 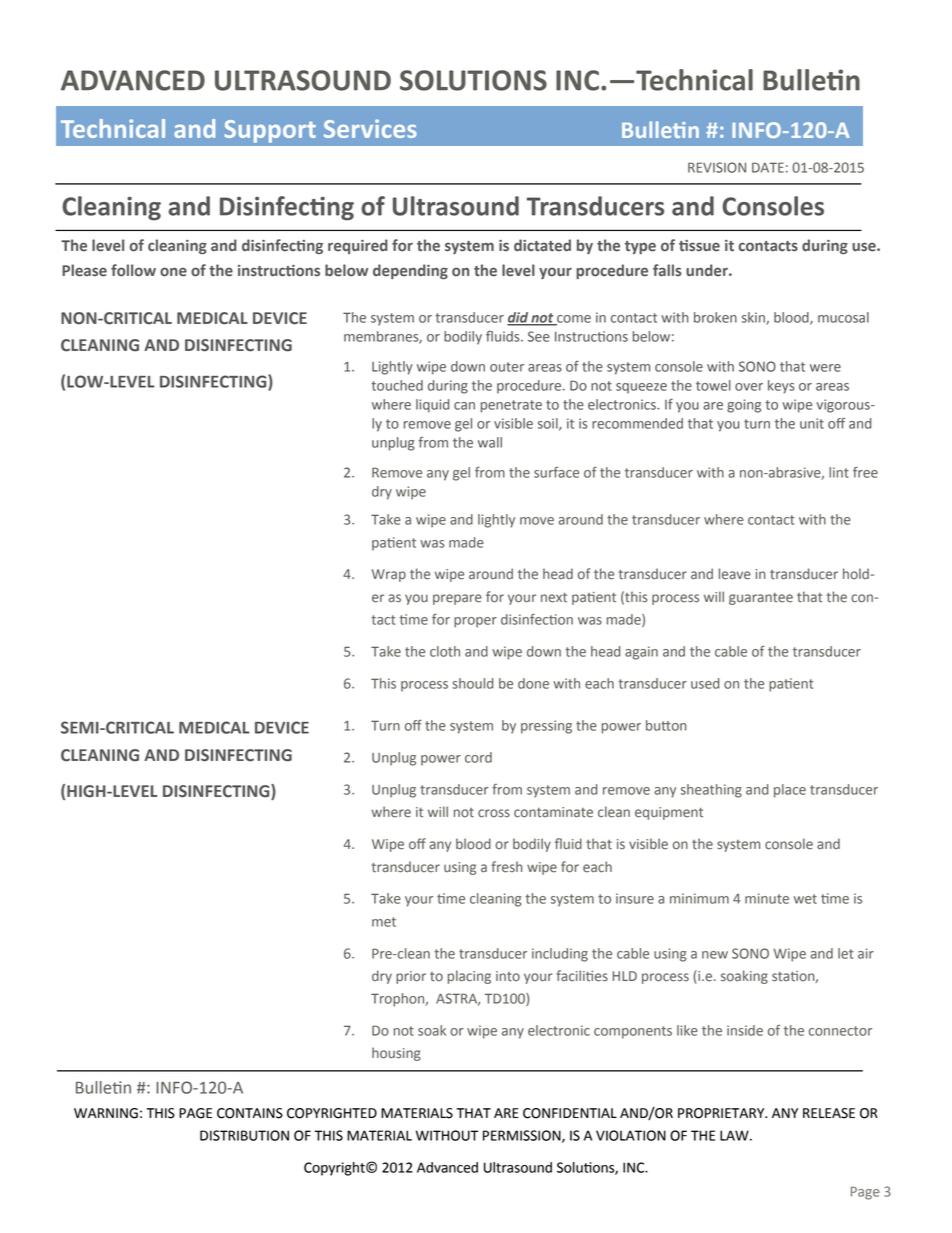 What do you see at coordinates (270, 131) in the image?
I see `Support` at bounding box center [270, 131].
